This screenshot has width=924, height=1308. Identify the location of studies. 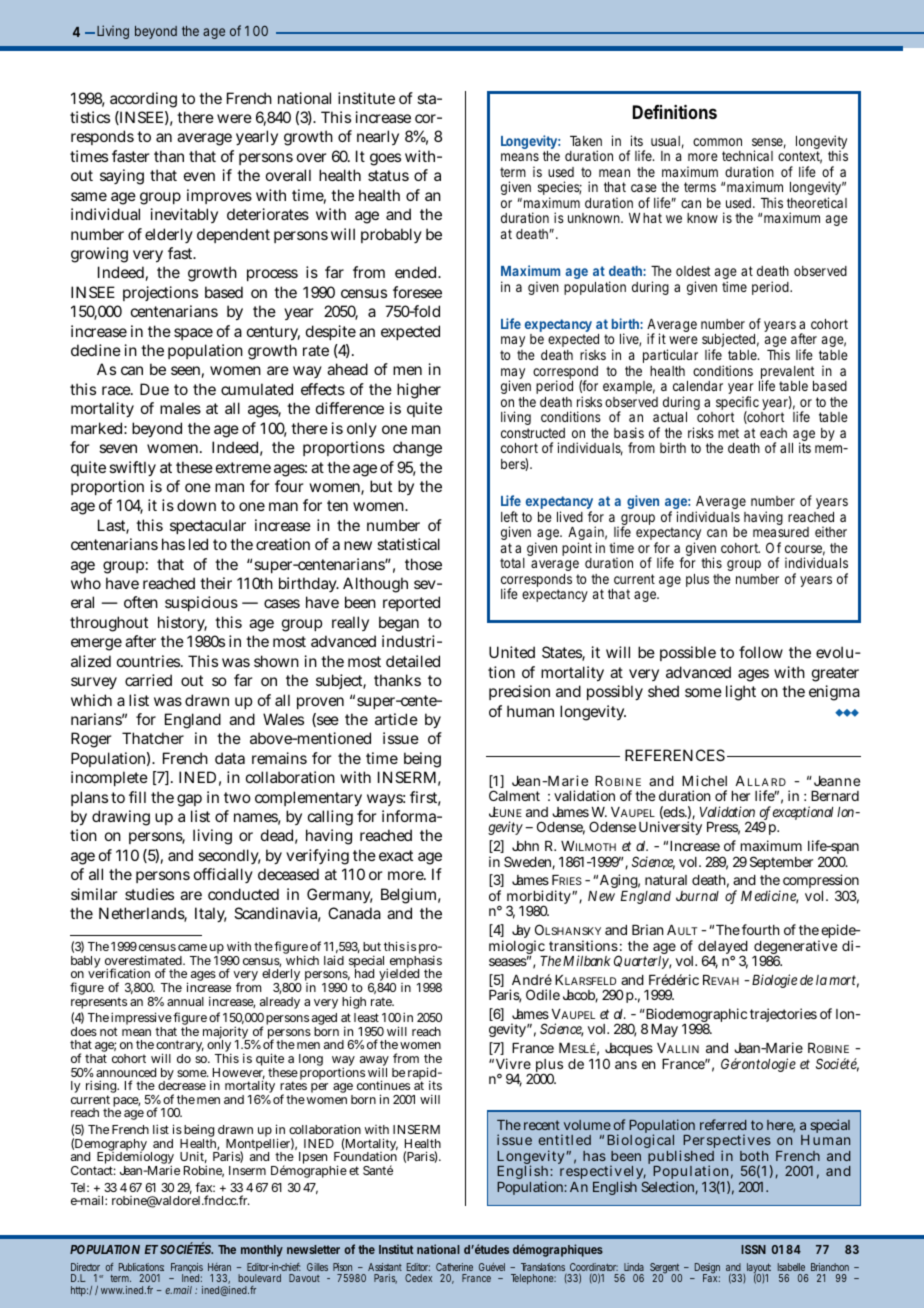
(149, 894).
